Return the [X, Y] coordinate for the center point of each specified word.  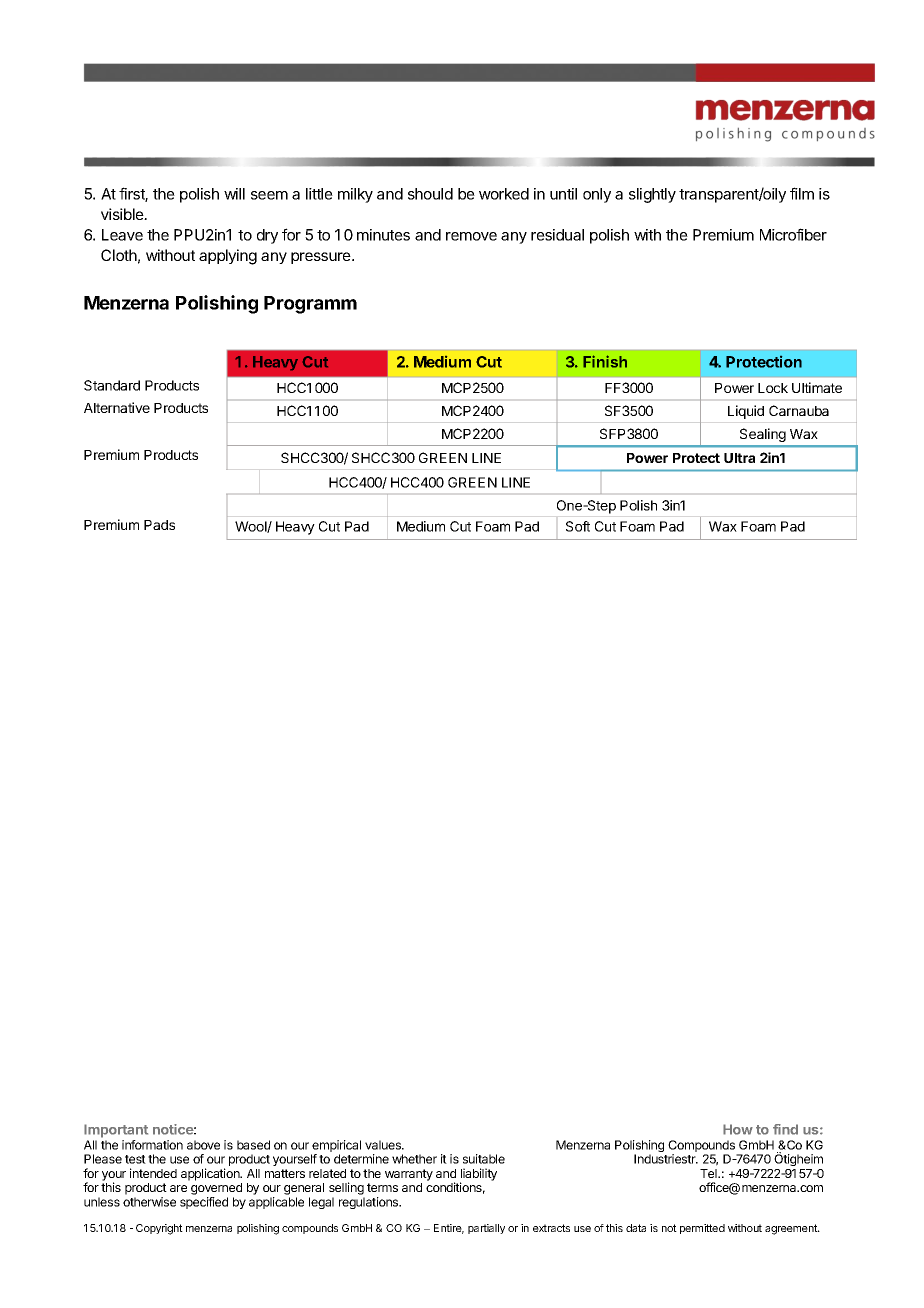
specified [204, 1203]
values [384, 1145]
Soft [578, 526]
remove [471, 236]
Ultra [739, 458]
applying [228, 257]
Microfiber [793, 234]
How [738, 1129]
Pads [159, 525]
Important [116, 1131]
